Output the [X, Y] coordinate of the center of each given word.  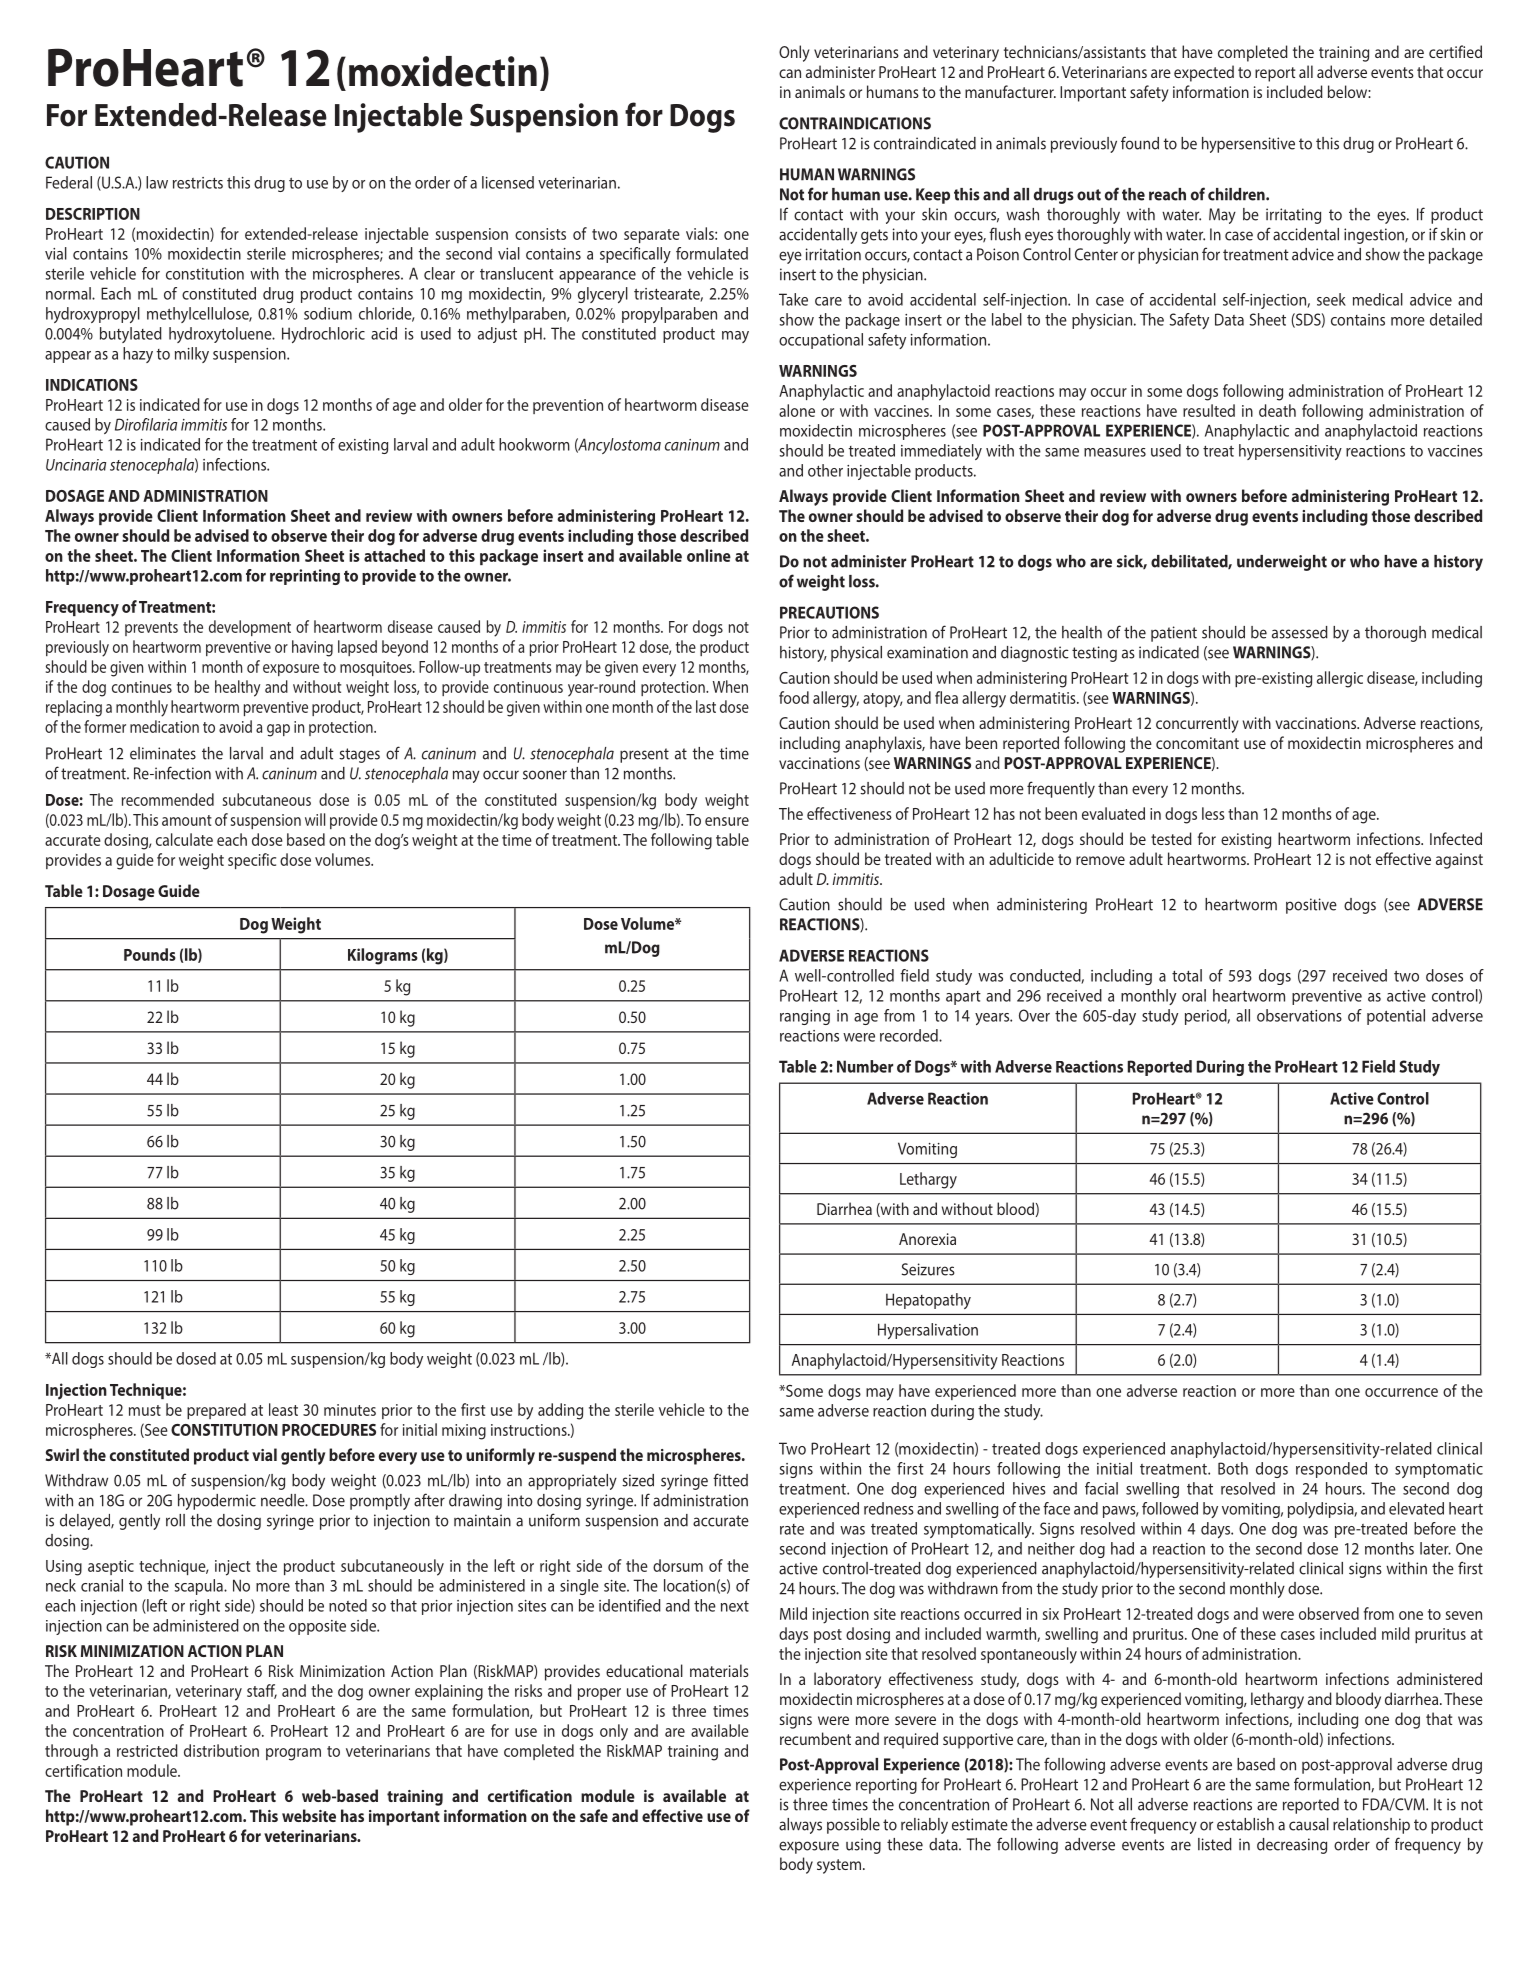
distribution [221, 1750]
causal [1309, 1824]
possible [853, 1826]
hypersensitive [1248, 145]
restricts [198, 183]
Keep [933, 196]
